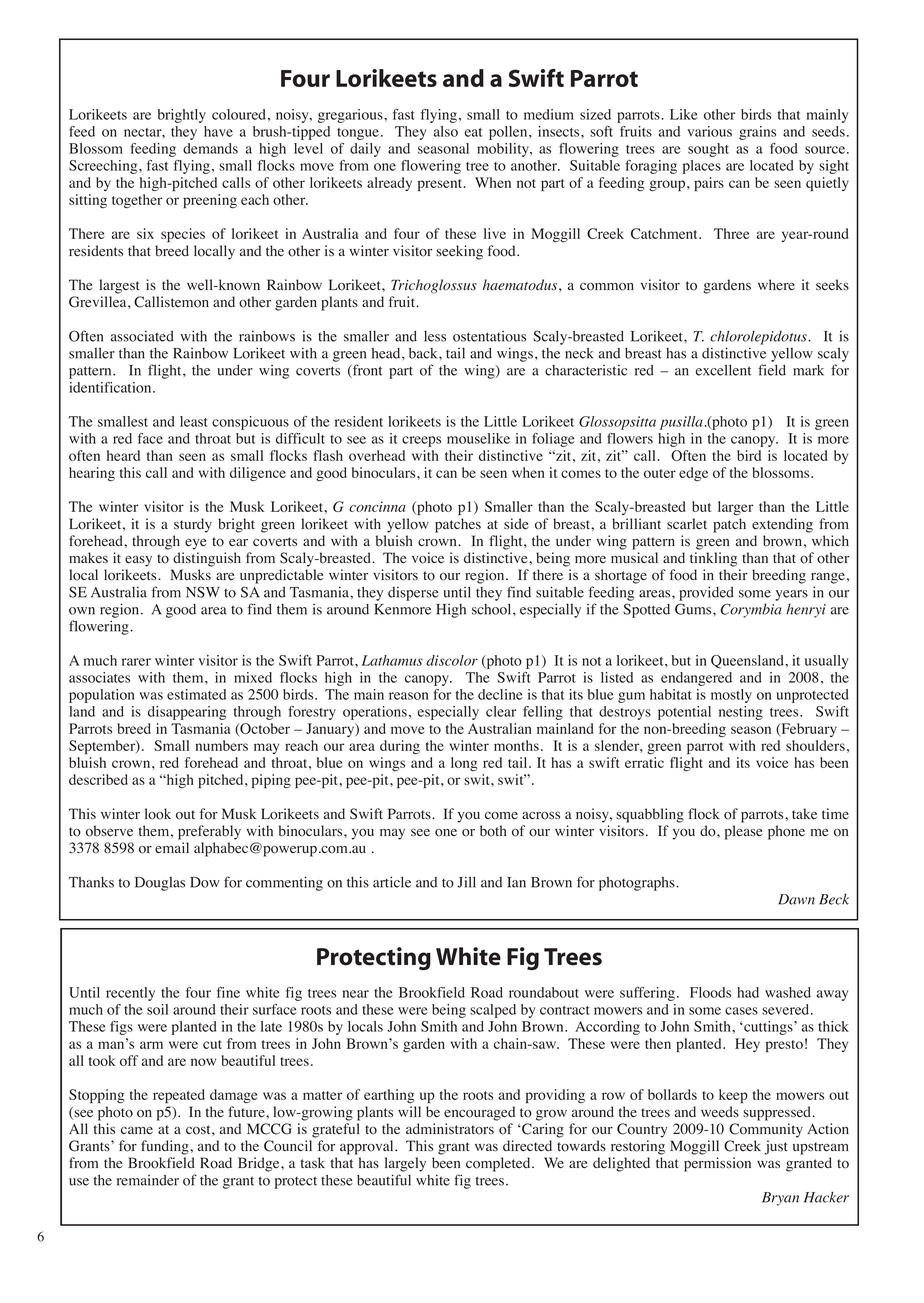 The width and height of the screenshot is (924, 1303). I want to click on grains, so click(757, 133).
